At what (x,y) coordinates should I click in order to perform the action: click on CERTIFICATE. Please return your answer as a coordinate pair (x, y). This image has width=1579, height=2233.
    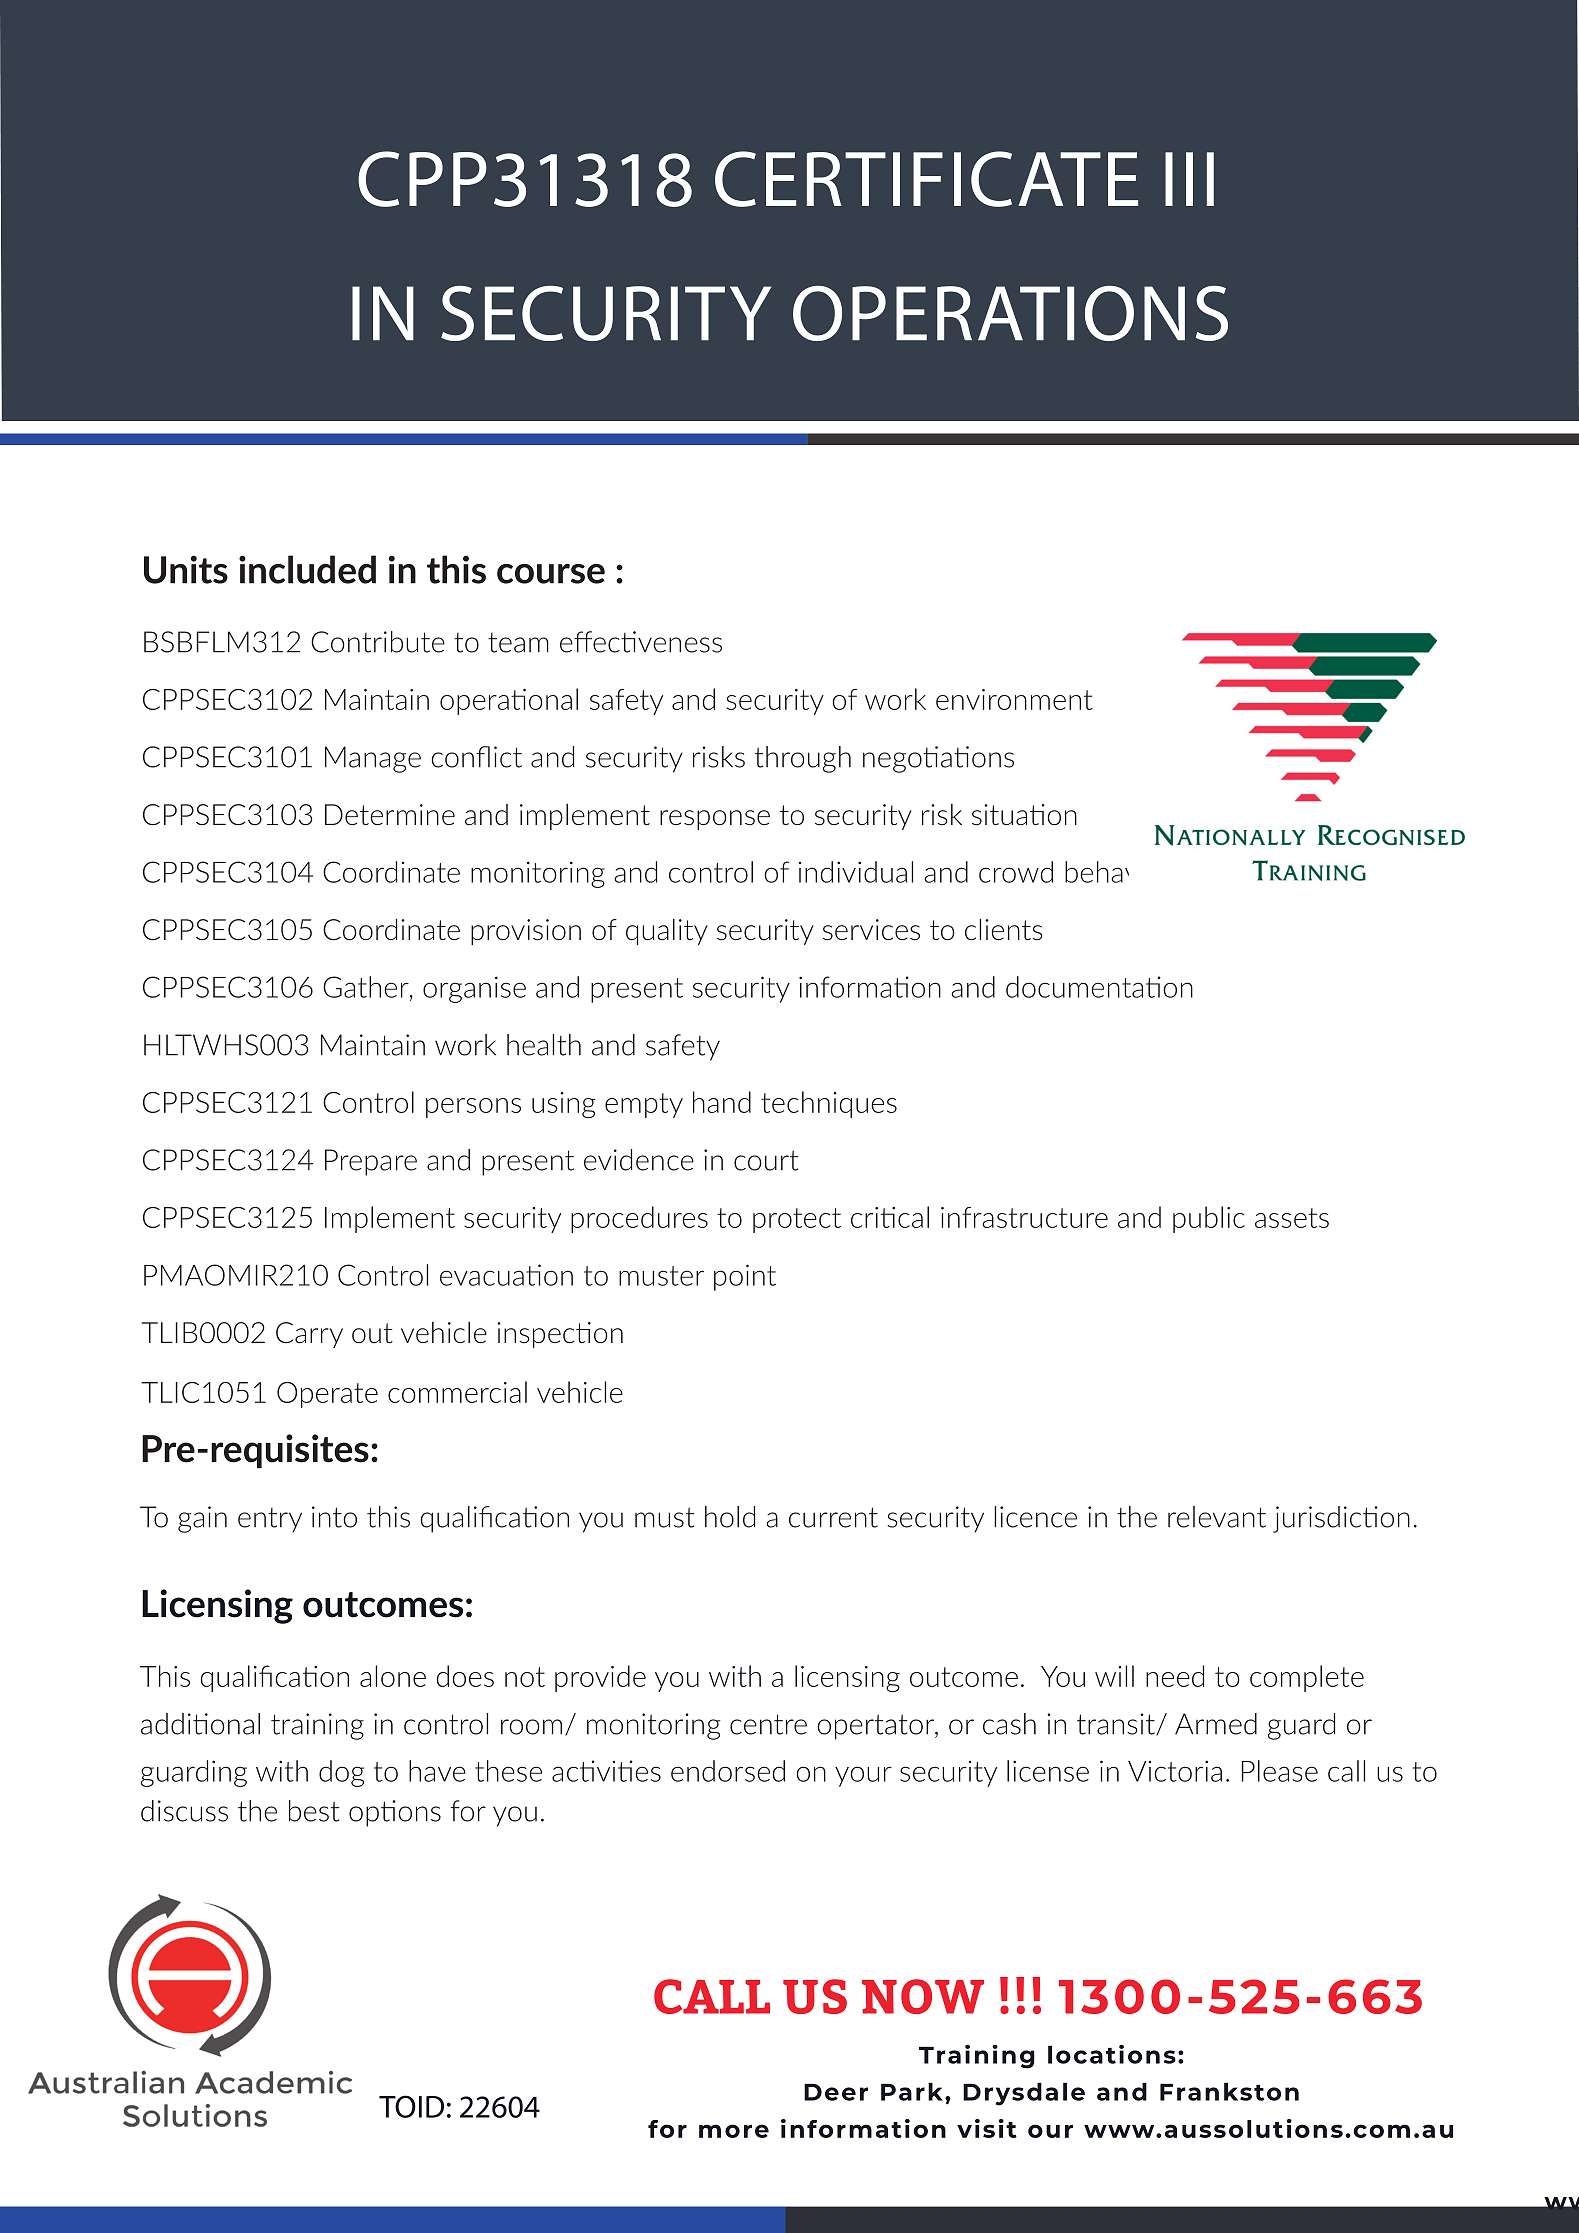
    Looking at the image, I should click on (926, 179).
